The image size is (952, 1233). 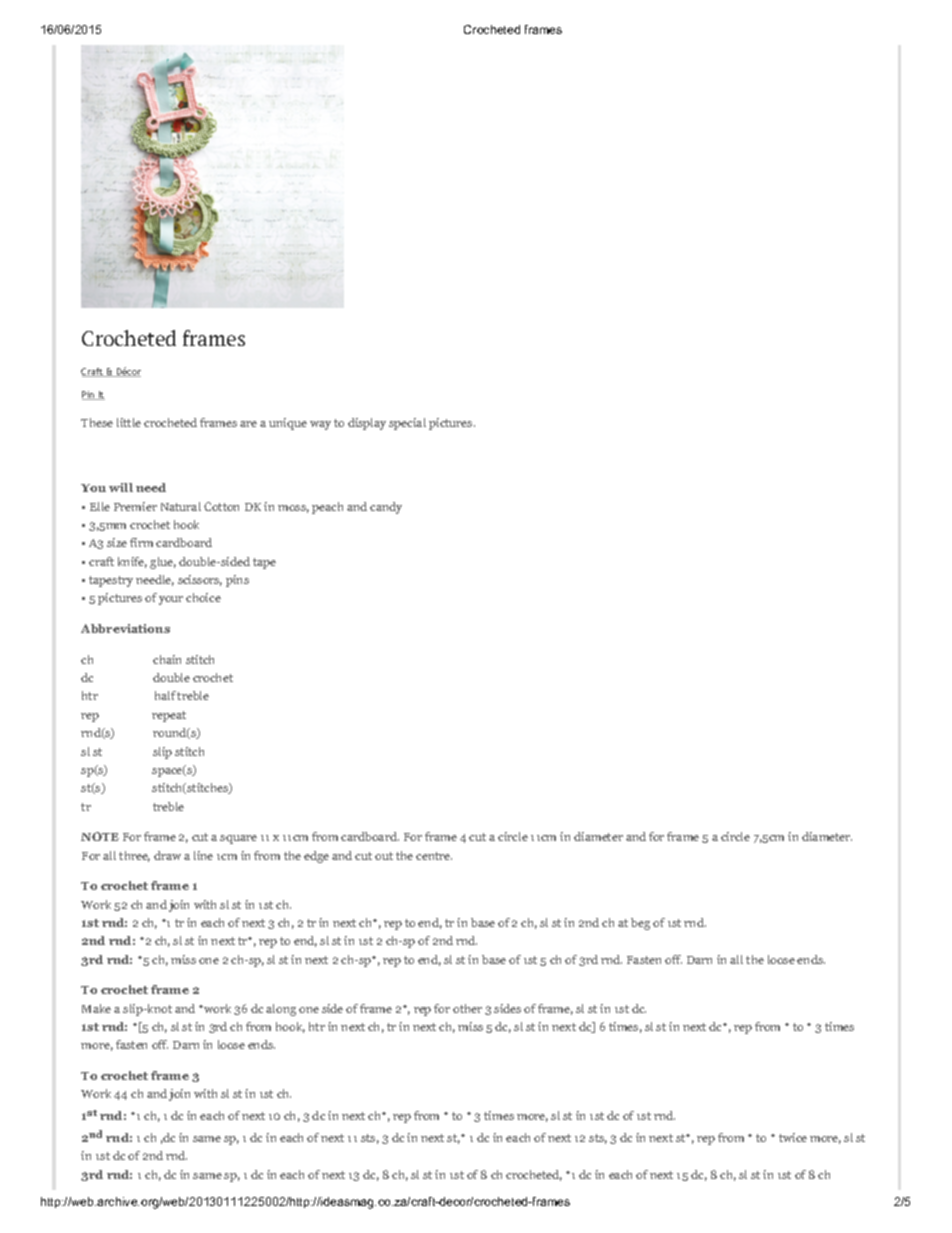 I want to click on scissors, so click(x=200, y=580).
